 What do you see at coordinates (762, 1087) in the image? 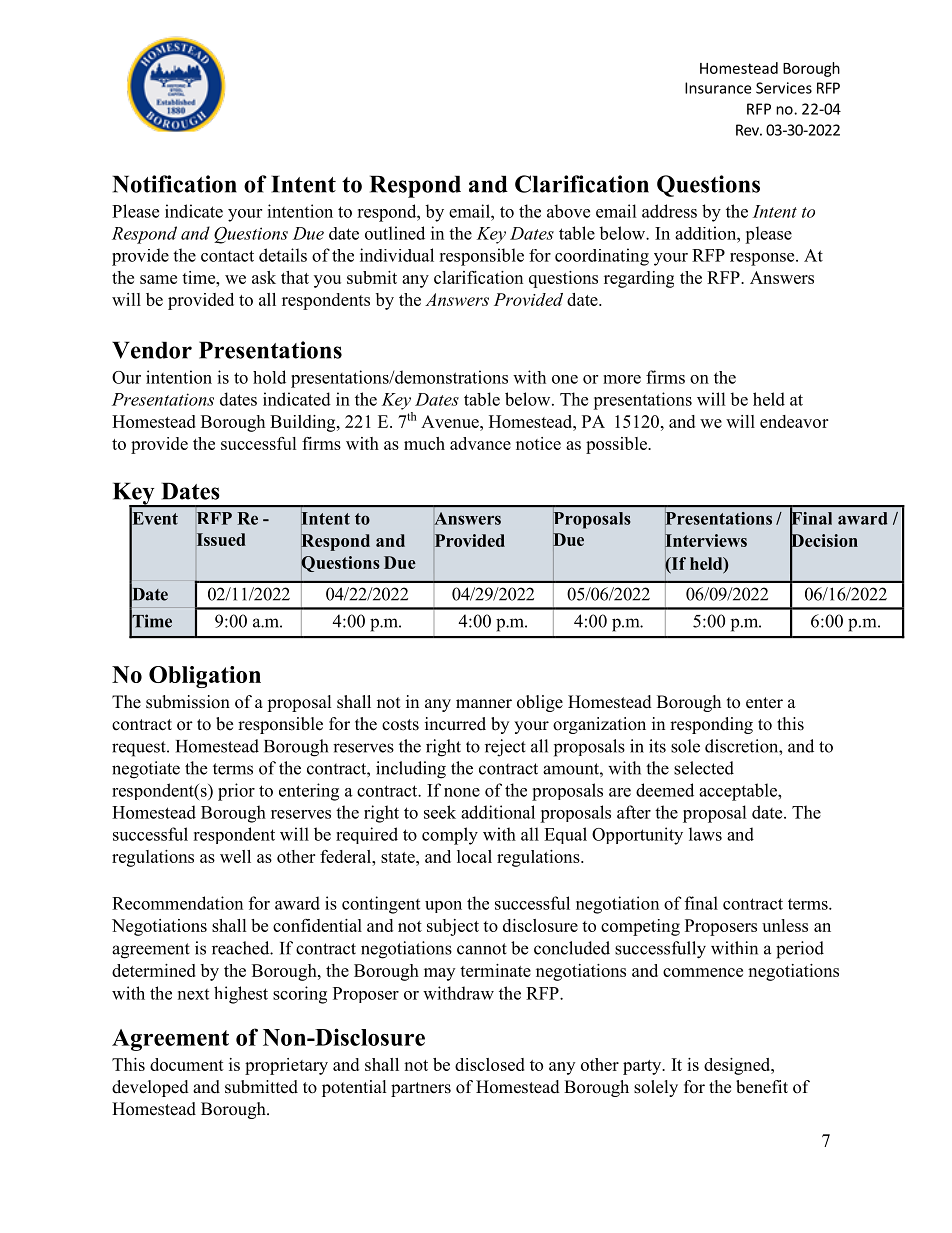
I see `benefit` at bounding box center [762, 1087].
